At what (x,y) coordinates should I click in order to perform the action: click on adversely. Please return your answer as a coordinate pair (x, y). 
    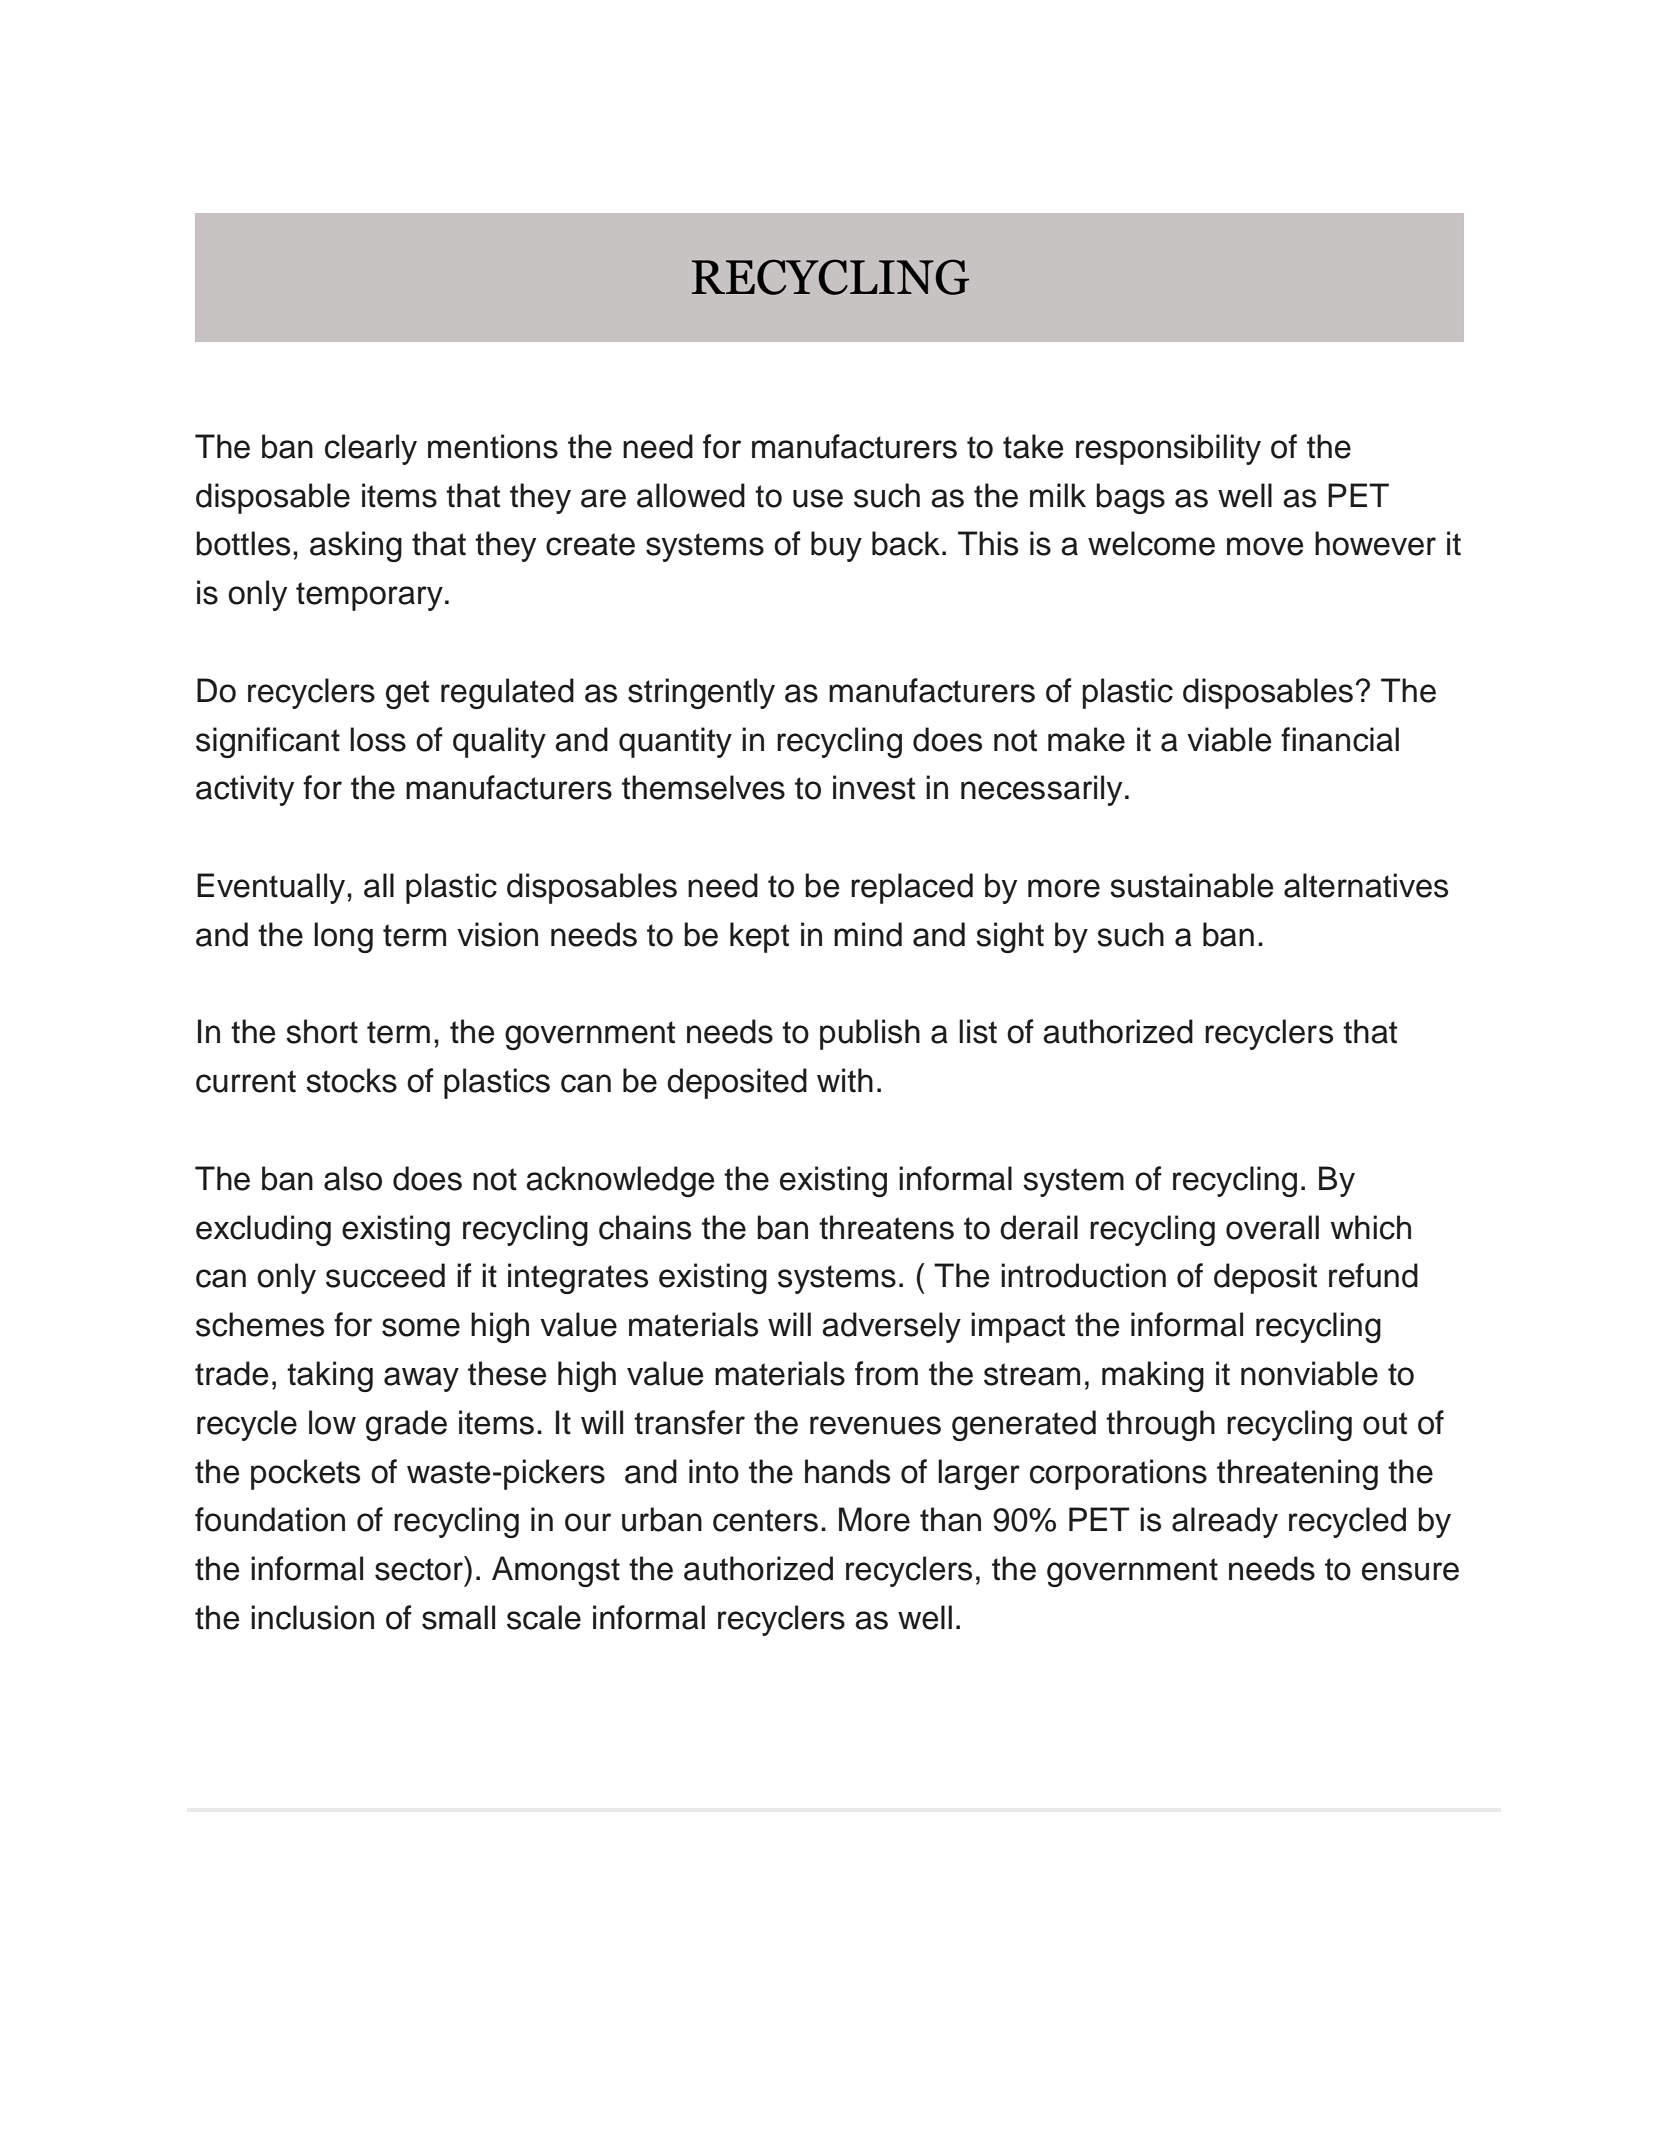
    Looking at the image, I should click on (891, 1327).
